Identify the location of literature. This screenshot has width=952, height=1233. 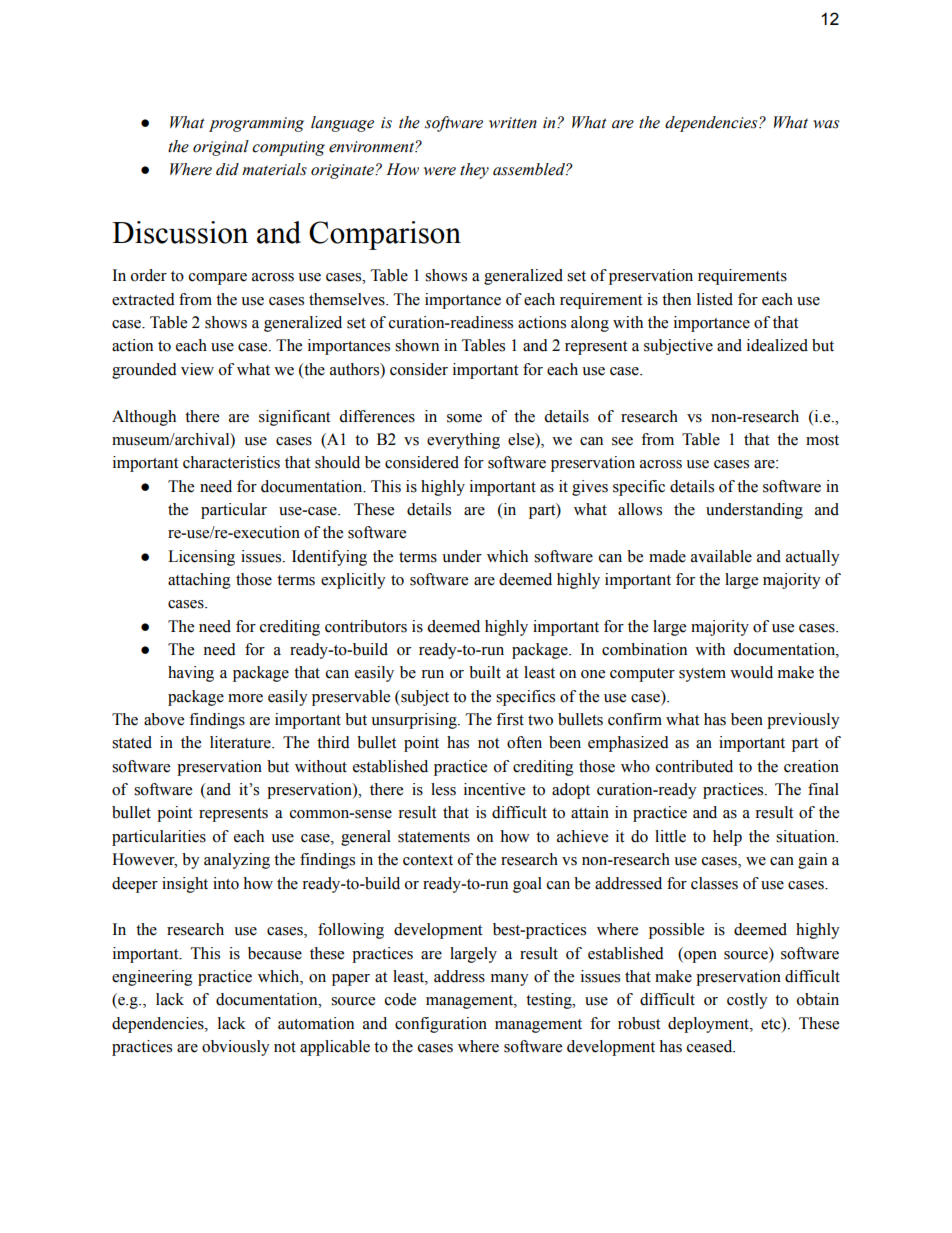
(241, 742).
